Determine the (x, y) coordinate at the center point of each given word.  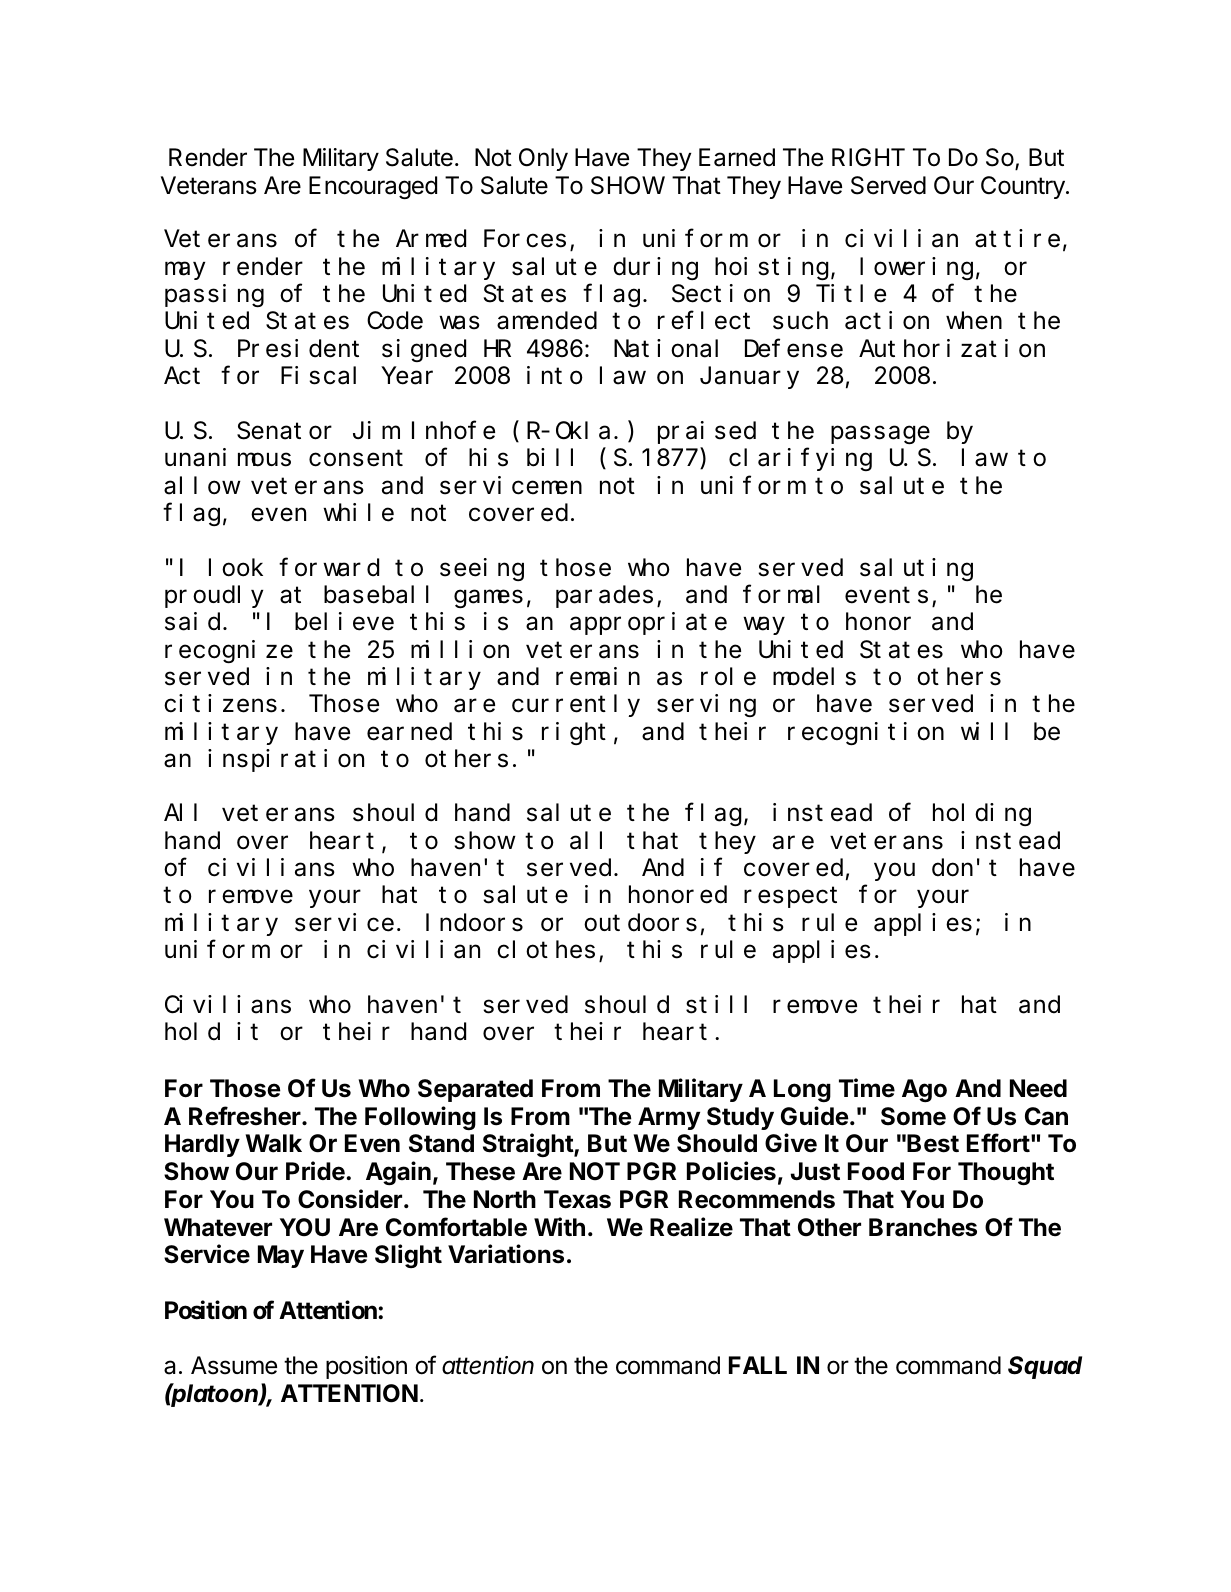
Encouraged (373, 187)
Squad (1045, 1367)
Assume (234, 1365)
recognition (866, 733)
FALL (758, 1365)
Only (543, 159)
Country (1024, 187)
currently (576, 706)
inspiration (286, 760)
